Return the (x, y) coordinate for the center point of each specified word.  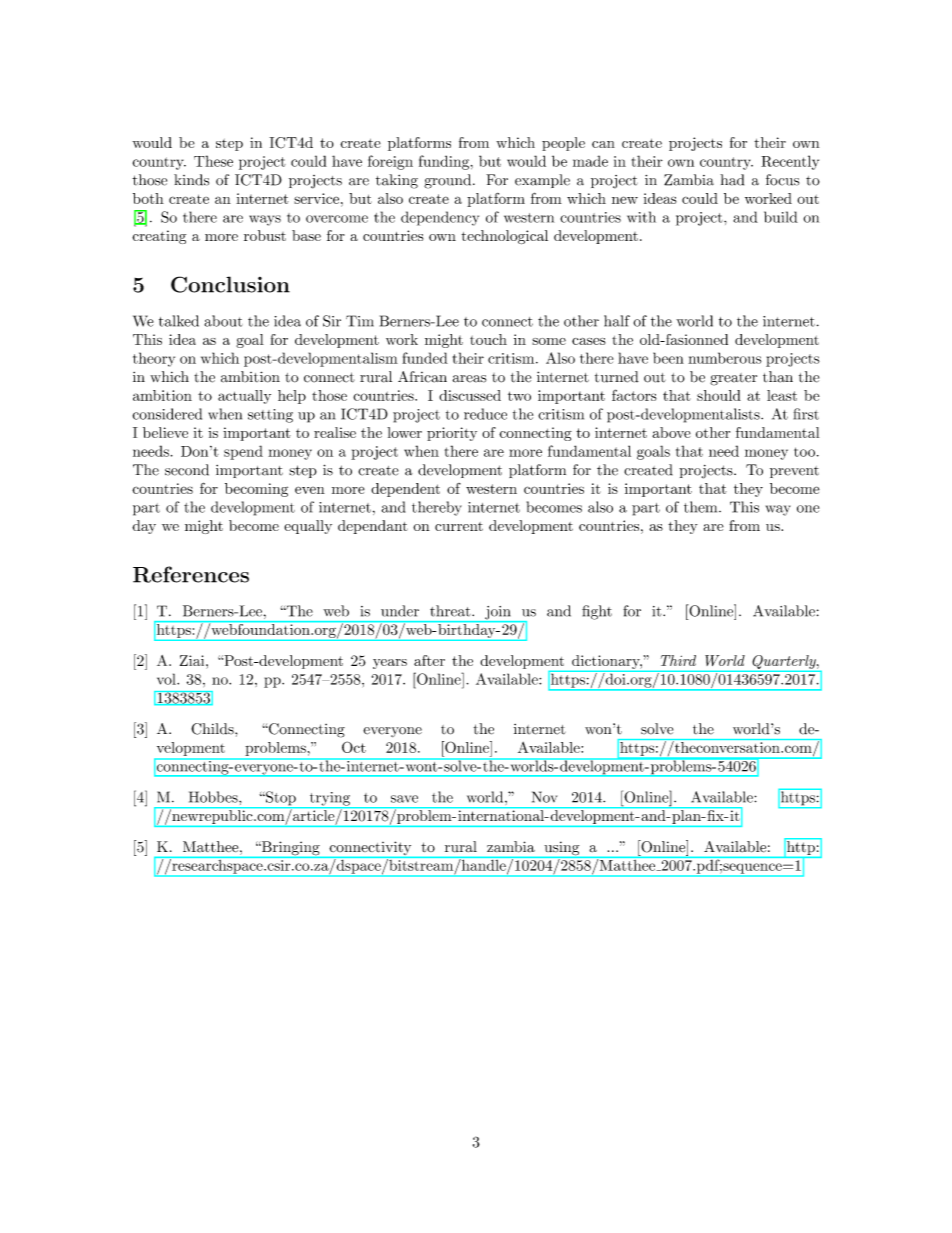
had (732, 180)
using (561, 849)
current (459, 526)
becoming (256, 490)
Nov (544, 797)
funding (444, 162)
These (213, 161)
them (700, 507)
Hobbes (214, 797)
